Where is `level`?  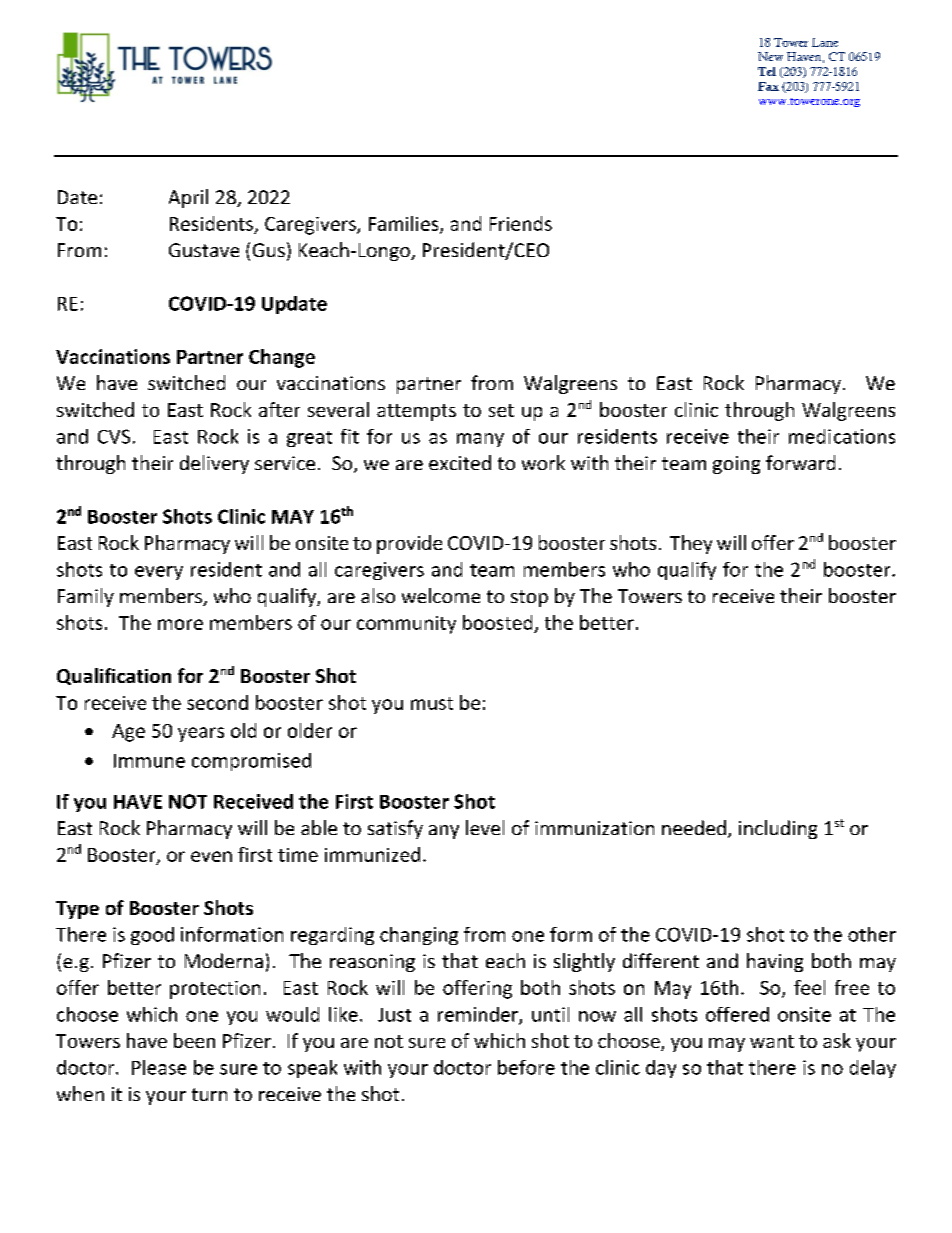 level is located at coordinates (485, 827).
